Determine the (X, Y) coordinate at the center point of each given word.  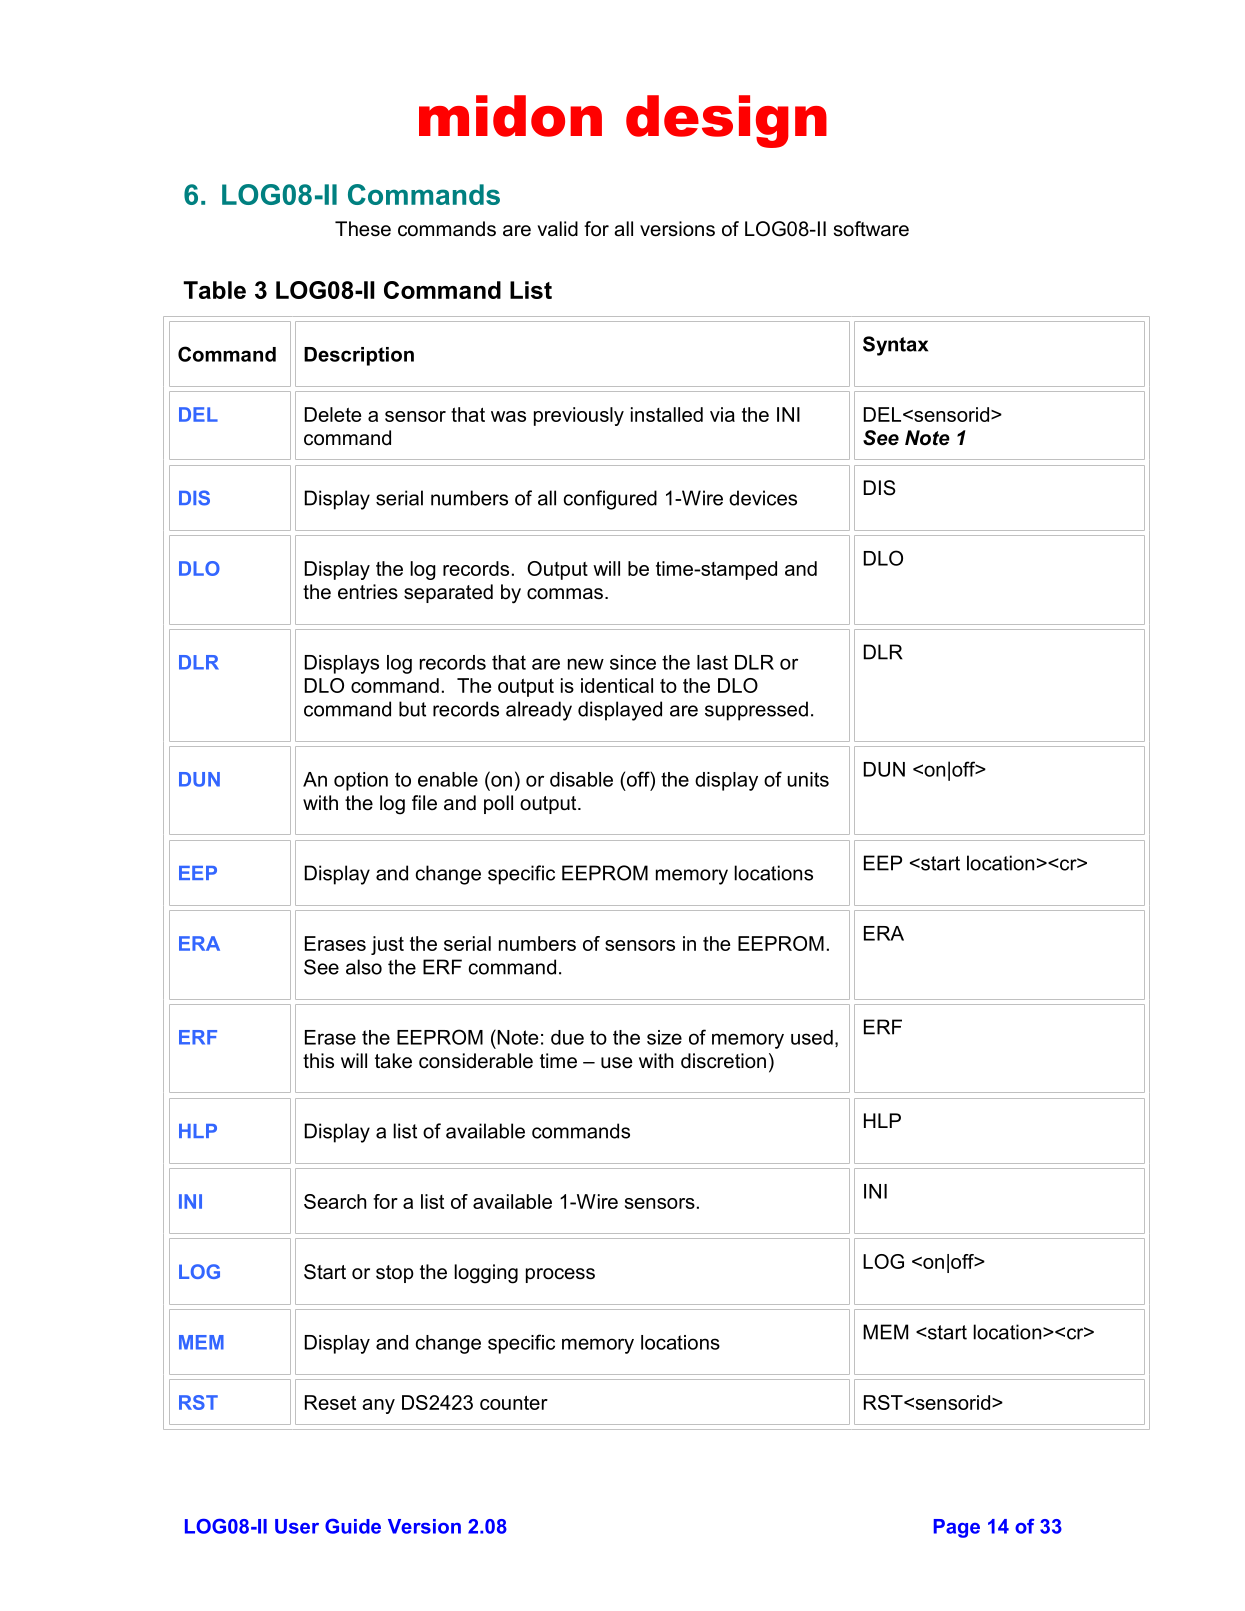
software (871, 229)
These (363, 229)
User (297, 1526)
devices (763, 498)
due (567, 1037)
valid (557, 229)
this (318, 1060)
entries (368, 592)
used (812, 1037)
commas (565, 594)
